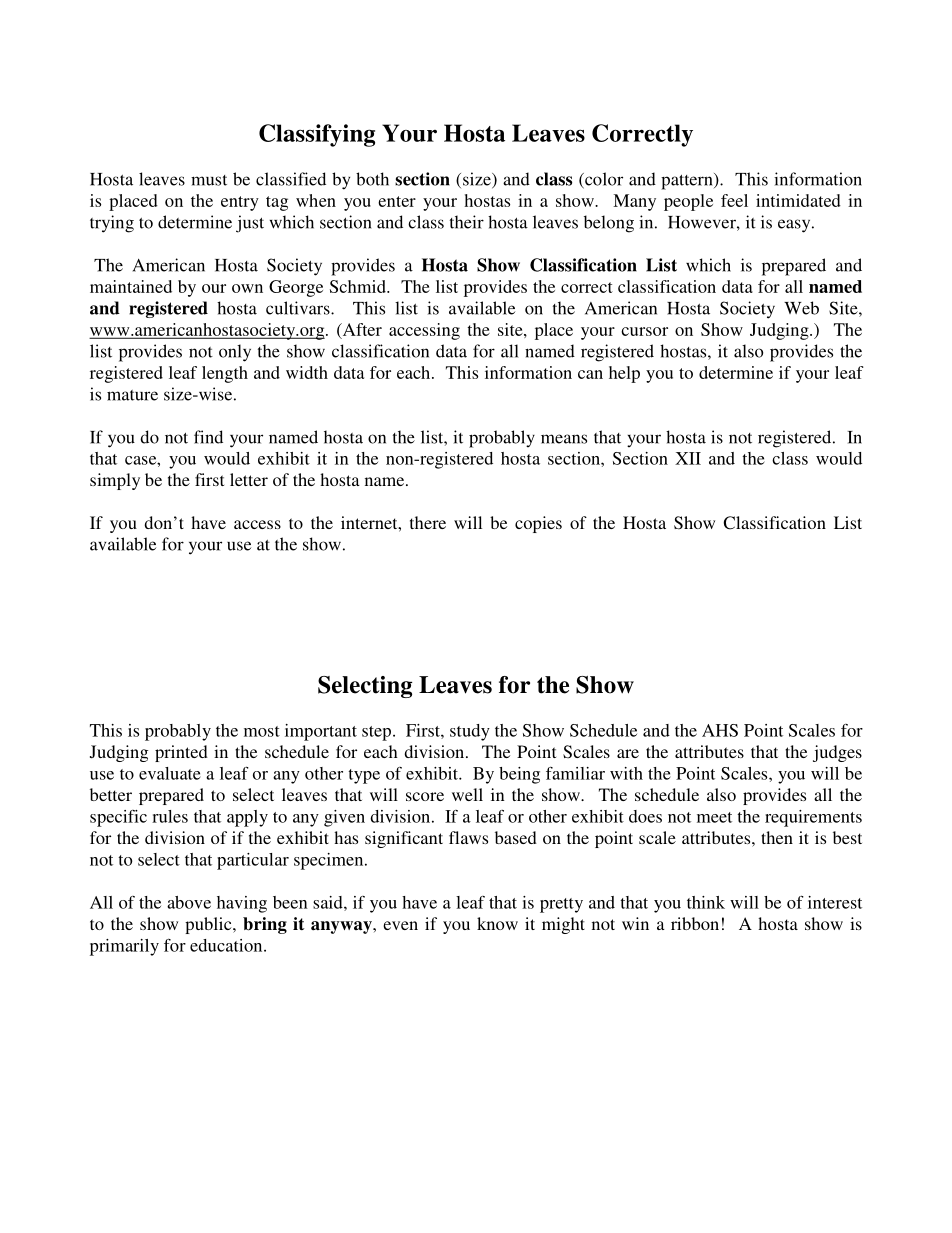 The width and height of the screenshot is (952, 1233). Describe the element at coordinates (467, 222) in the screenshot. I see `their` at that location.
